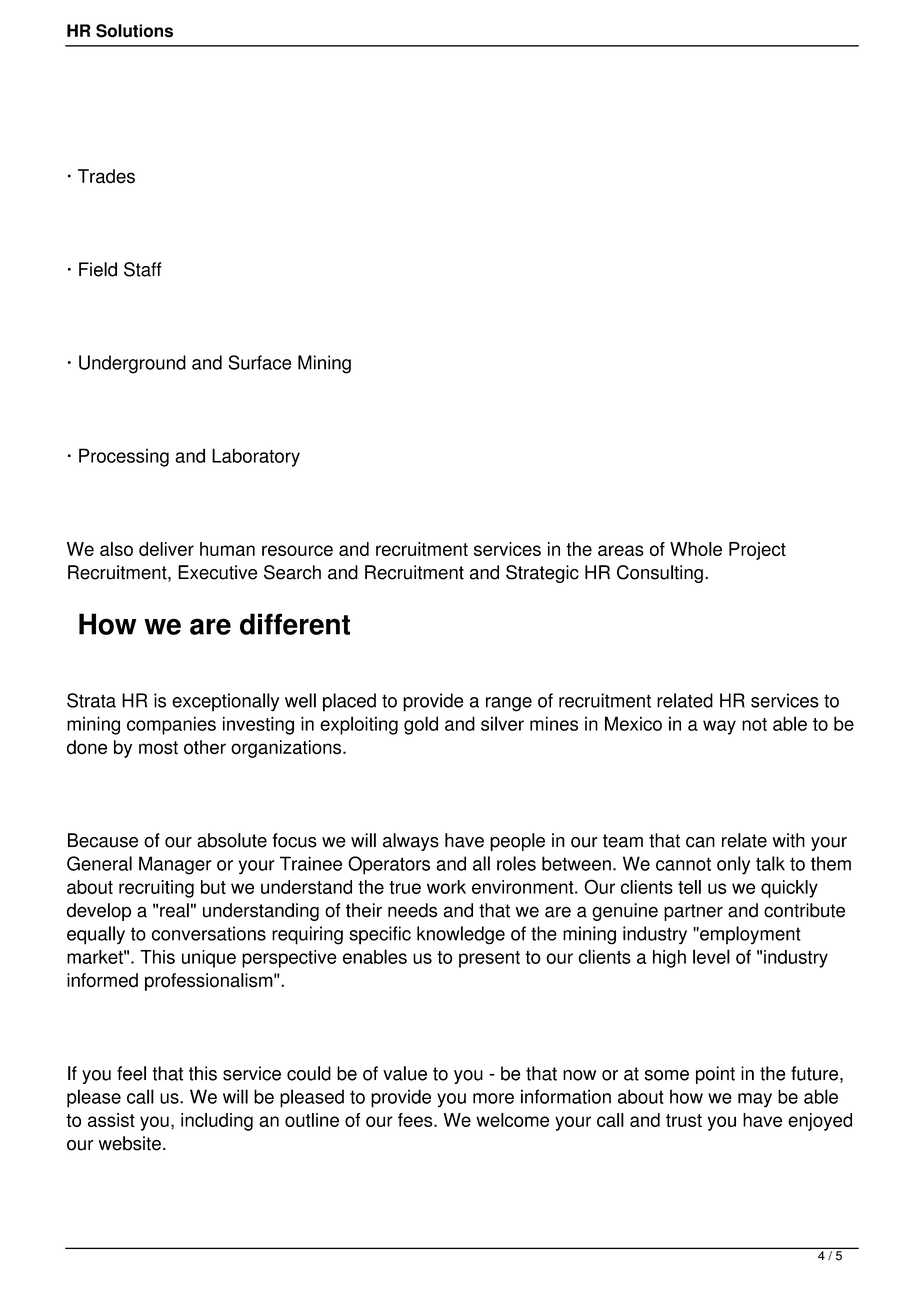 Image resolution: width=924 pixels, height=1308 pixels. What do you see at coordinates (493, 1098) in the document?
I see `more` at bounding box center [493, 1098].
